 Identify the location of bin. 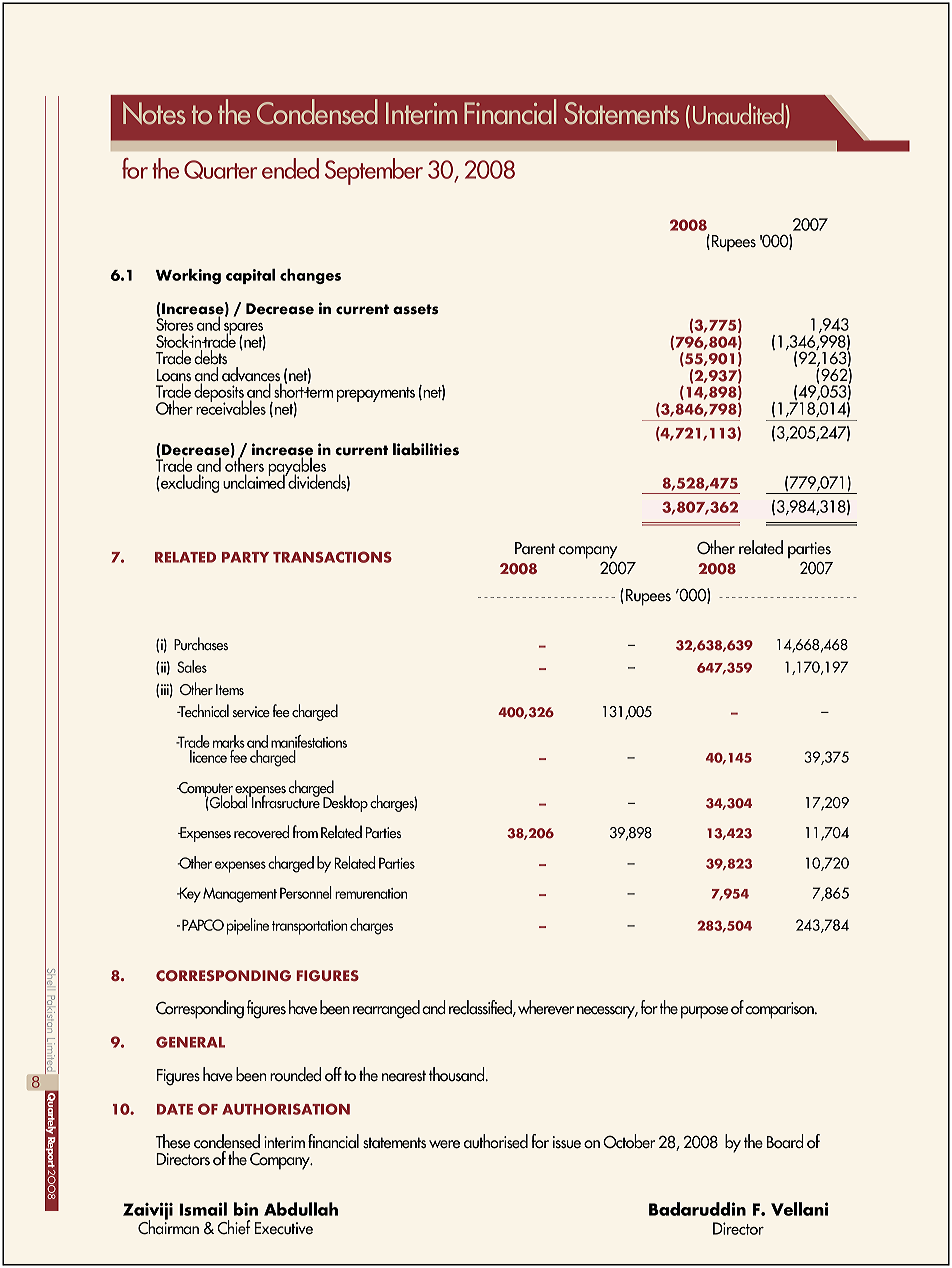
(246, 1209).
